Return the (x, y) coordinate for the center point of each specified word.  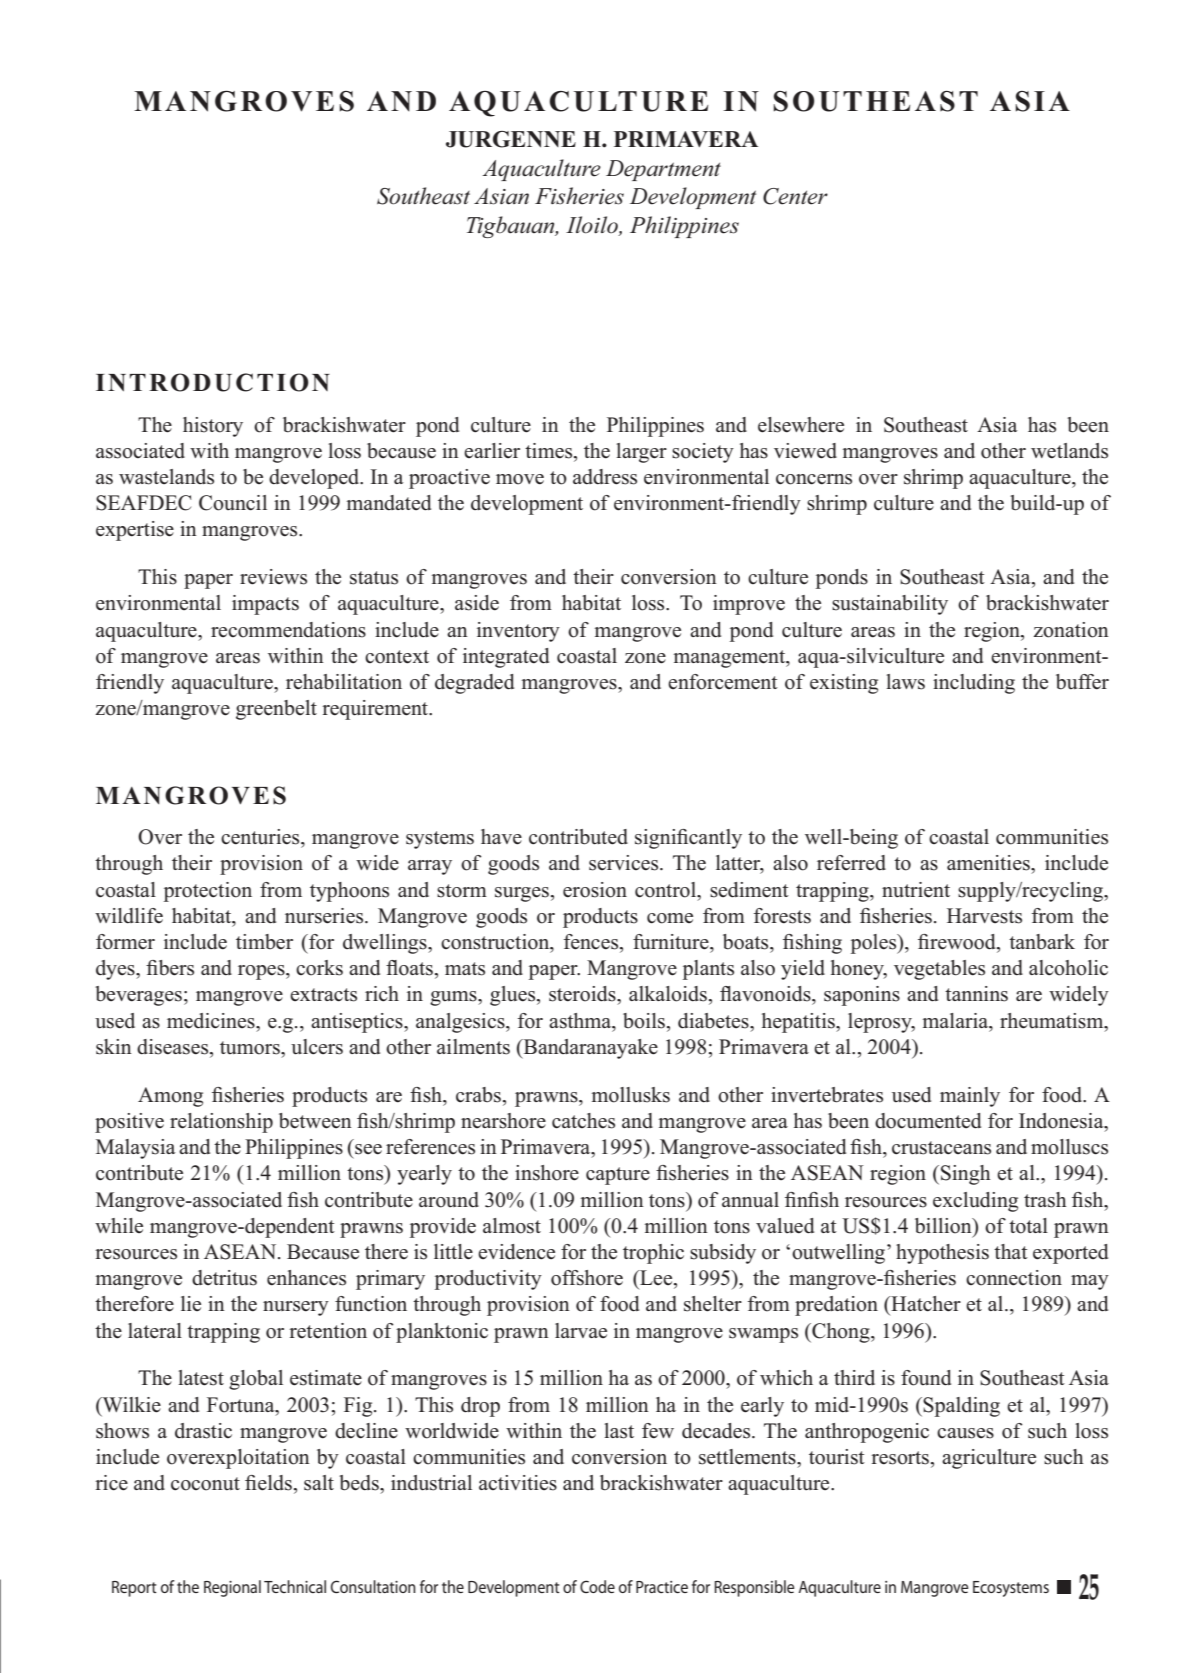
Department (663, 170)
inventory (518, 632)
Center (795, 196)
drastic (203, 1431)
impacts (265, 605)
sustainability (890, 605)
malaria (957, 1021)
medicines (212, 1021)
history (213, 427)
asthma (581, 1021)
